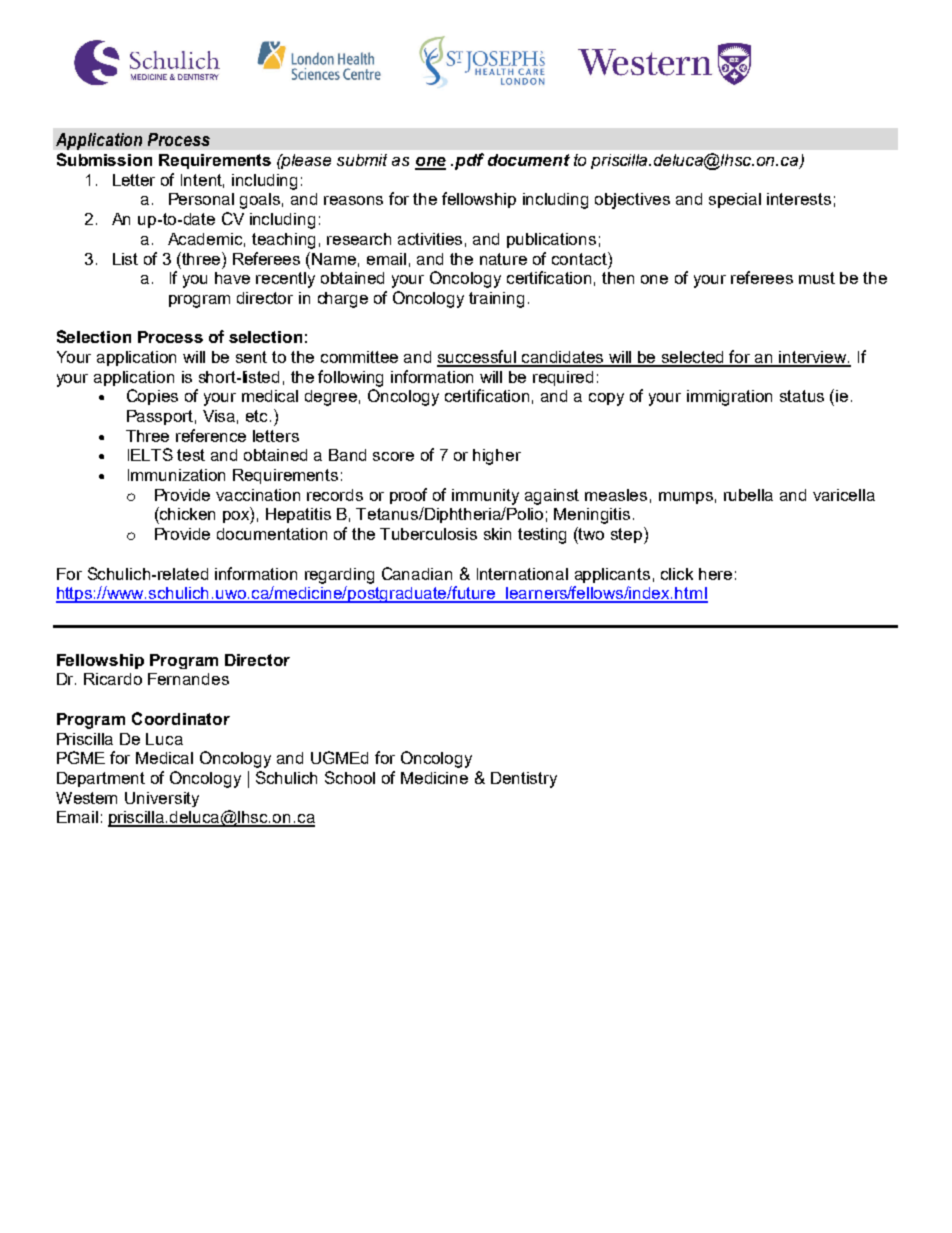 The image size is (952, 1233). What do you see at coordinates (478, 358) in the screenshot?
I see `successful` at bounding box center [478, 358].
